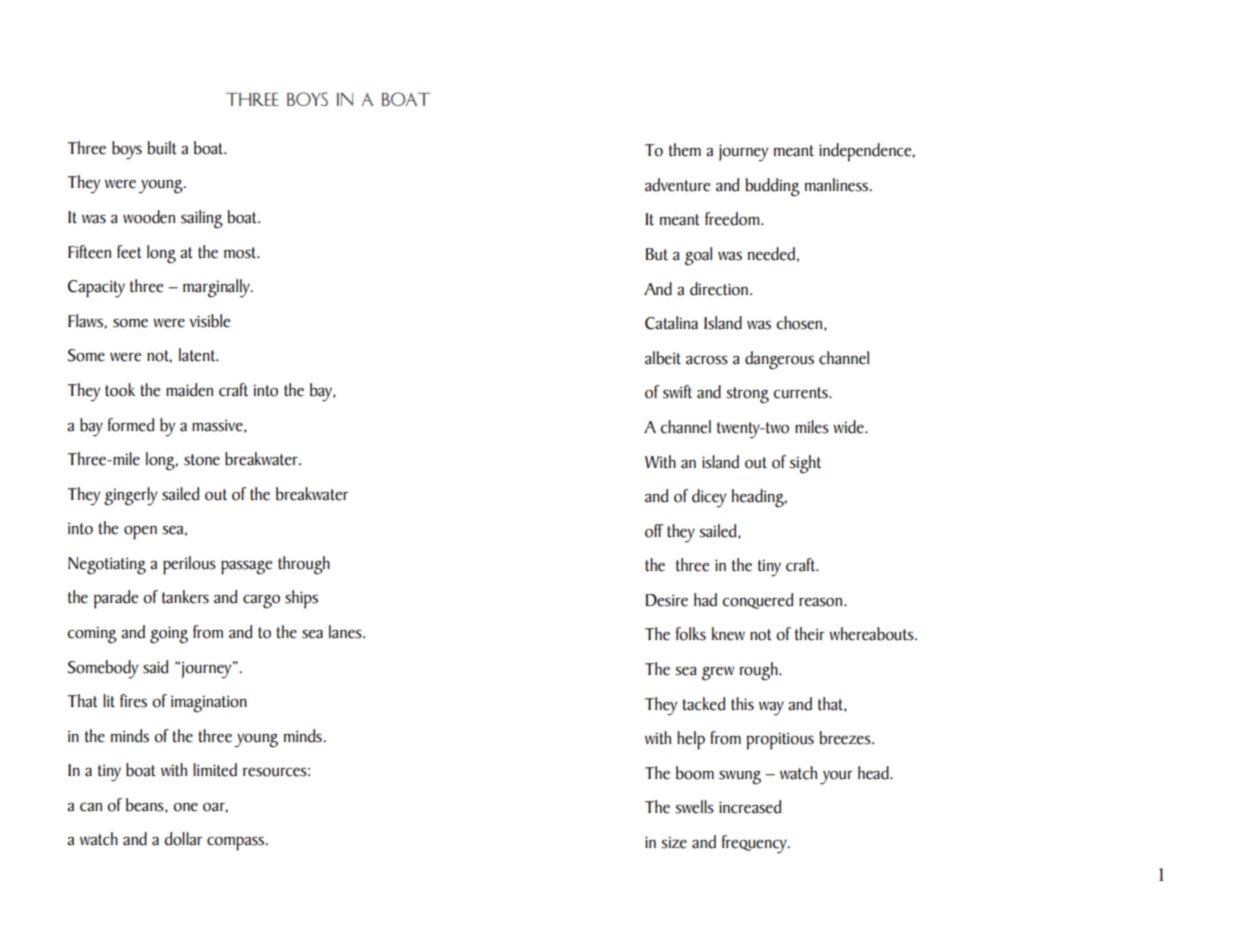 The height and width of the page is (952, 1233). Describe the element at coordinates (209, 321) in the page. I see `visible` at that location.
